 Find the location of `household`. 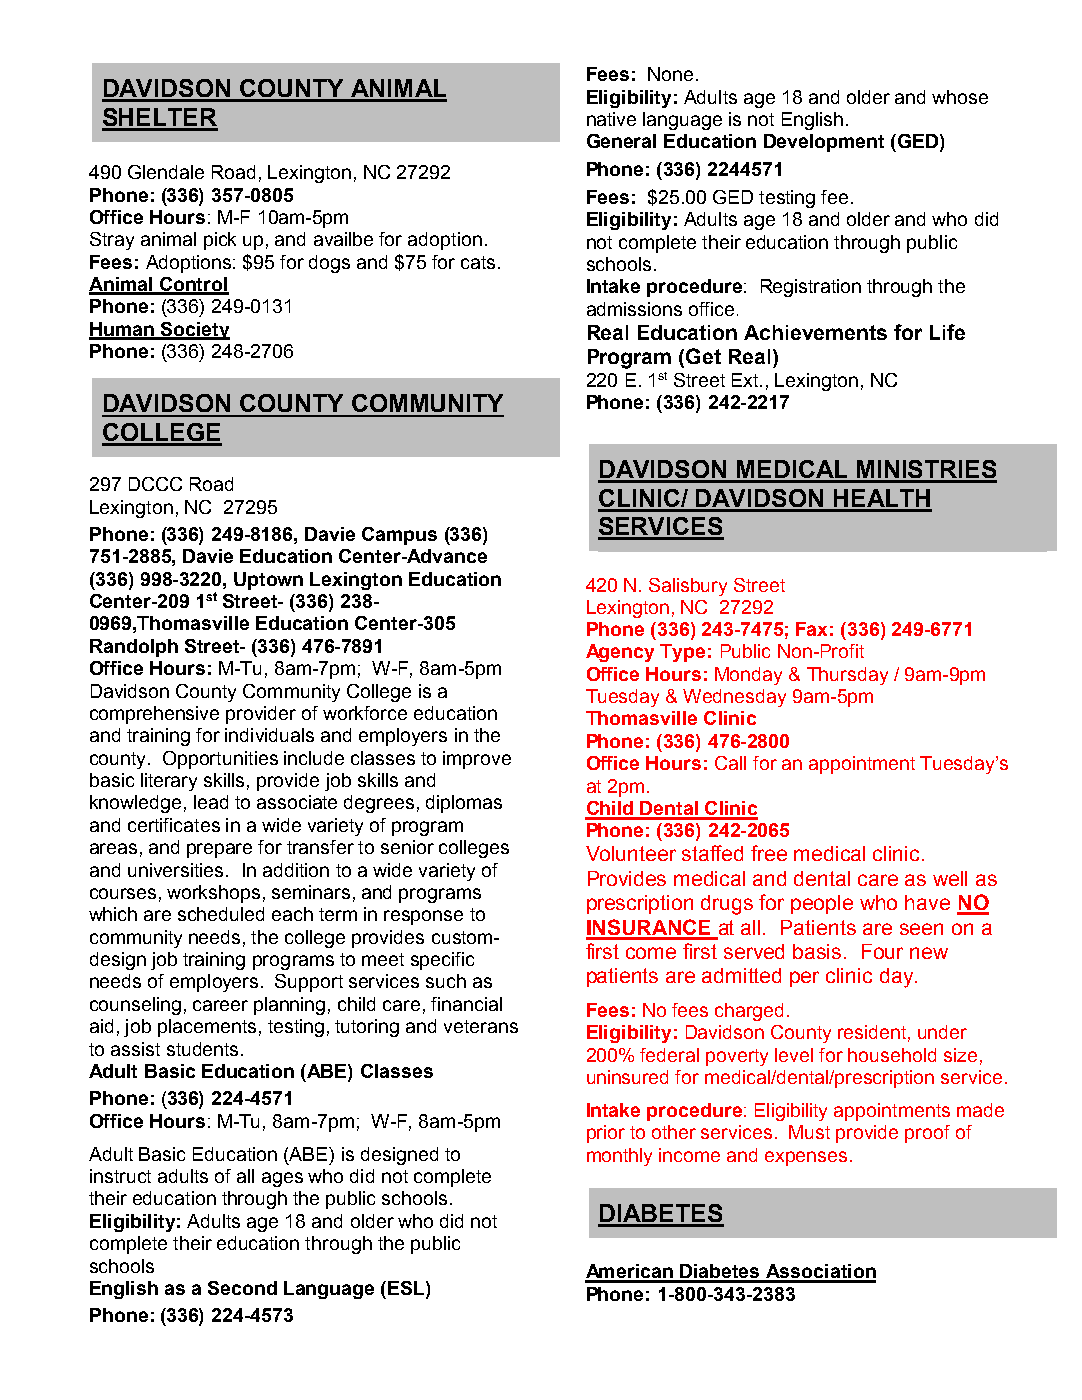

household is located at coordinates (892, 1055).
